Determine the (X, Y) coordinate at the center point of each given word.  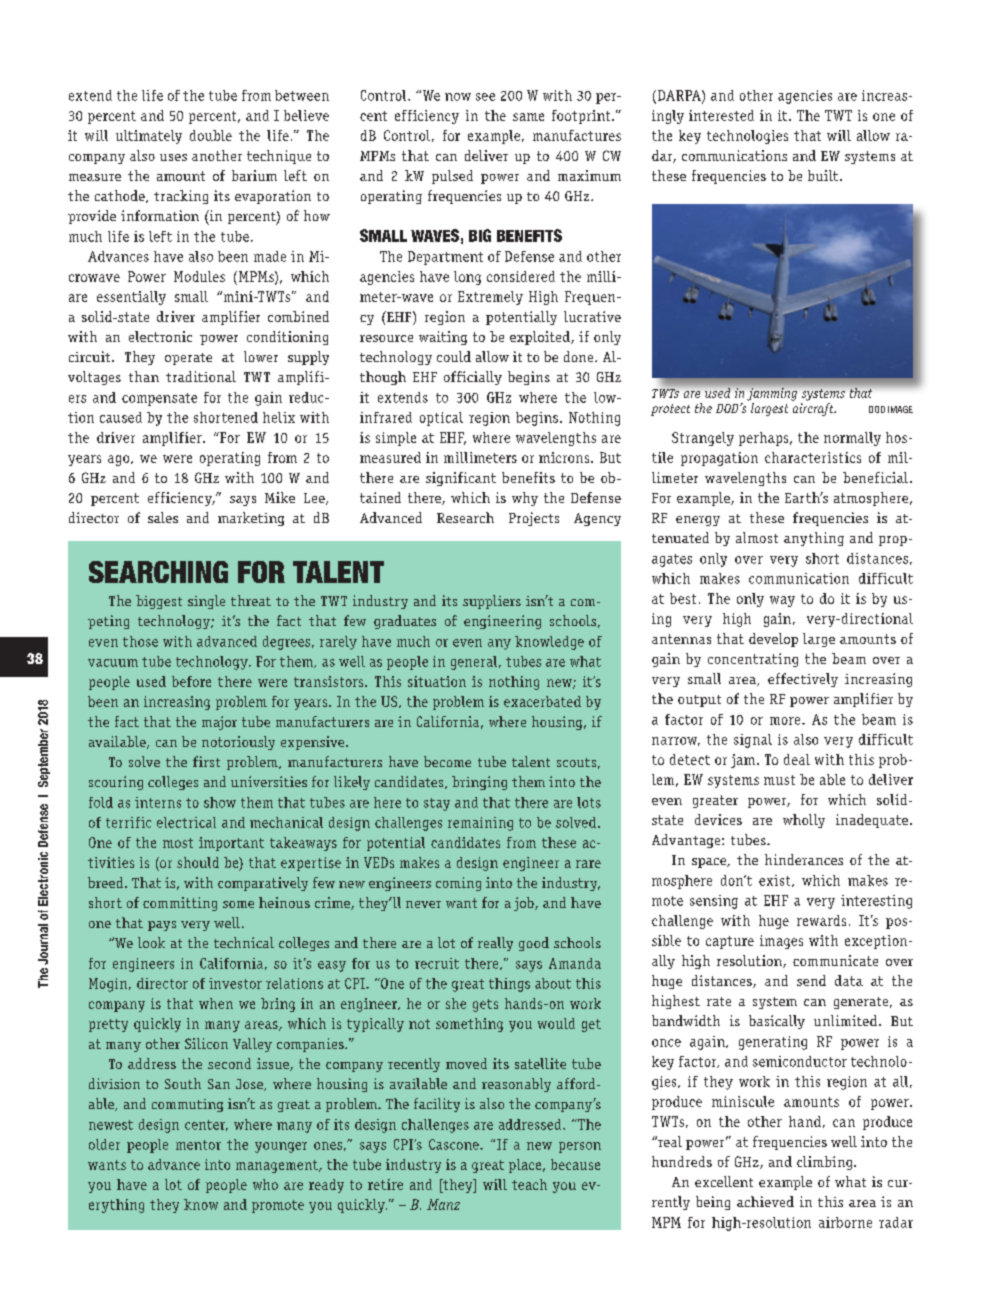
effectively (803, 680)
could (454, 356)
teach (529, 1184)
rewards (821, 920)
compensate (159, 399)
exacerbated (542, 701)
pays (162, 926)
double (211, 135)
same (528, 117)
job (525, 904)
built (824, 175)
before (191, 681)
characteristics (813, 457)
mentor (198, 1145)
